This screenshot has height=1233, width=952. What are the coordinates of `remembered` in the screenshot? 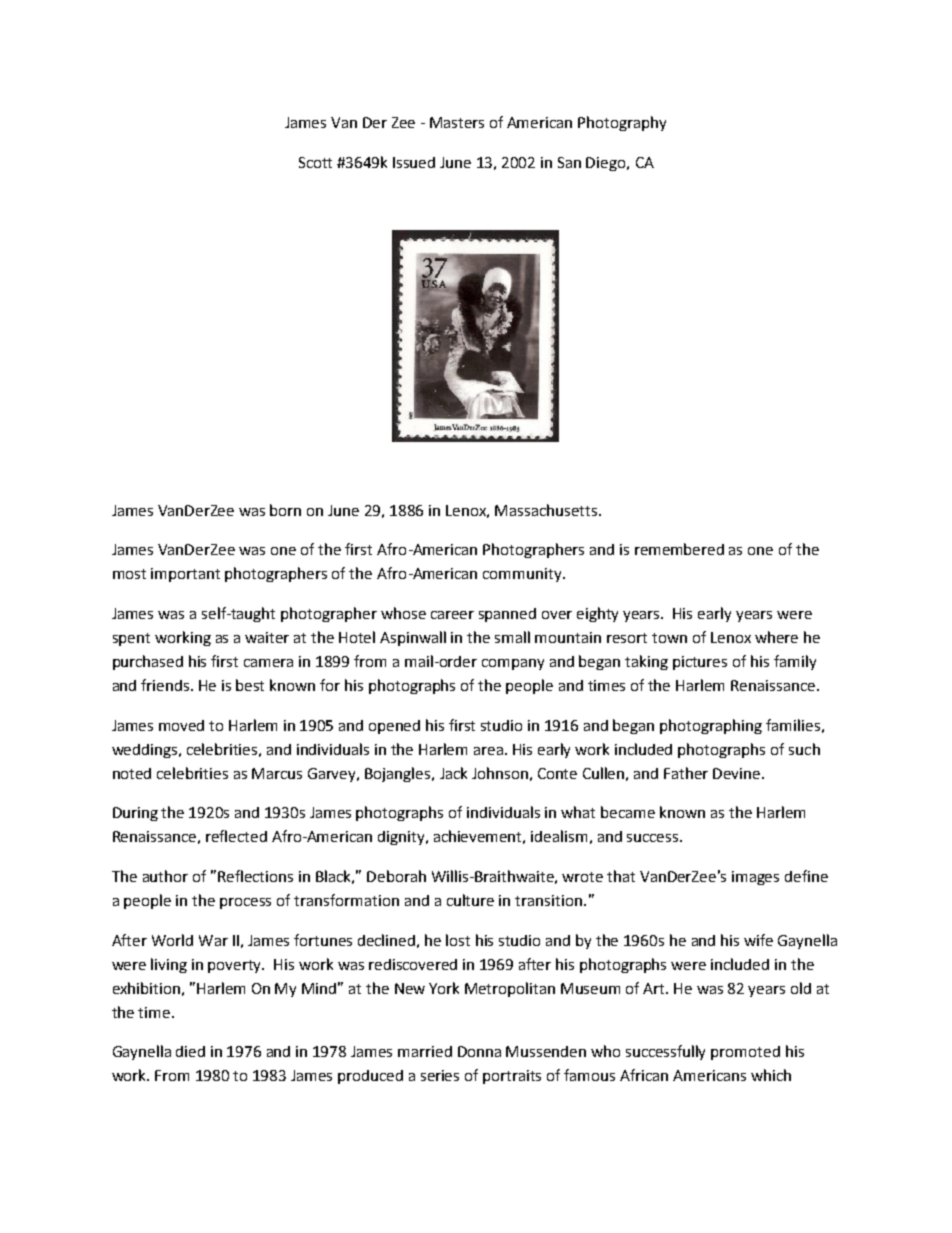 It's located at (679, 549).
